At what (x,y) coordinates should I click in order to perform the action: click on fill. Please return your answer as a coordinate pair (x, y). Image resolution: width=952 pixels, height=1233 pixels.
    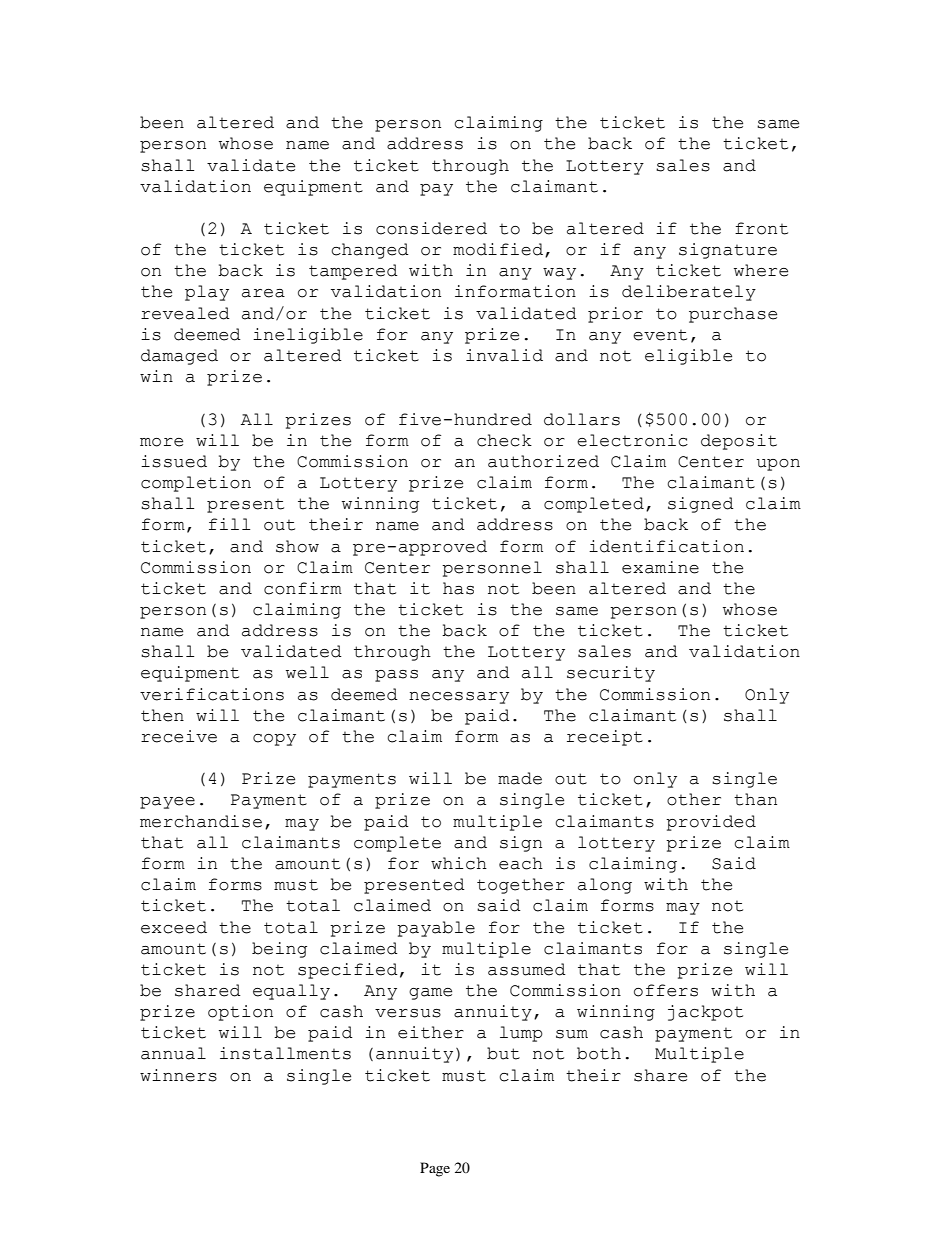
    Looking at the image, I should click on (229, 524).
